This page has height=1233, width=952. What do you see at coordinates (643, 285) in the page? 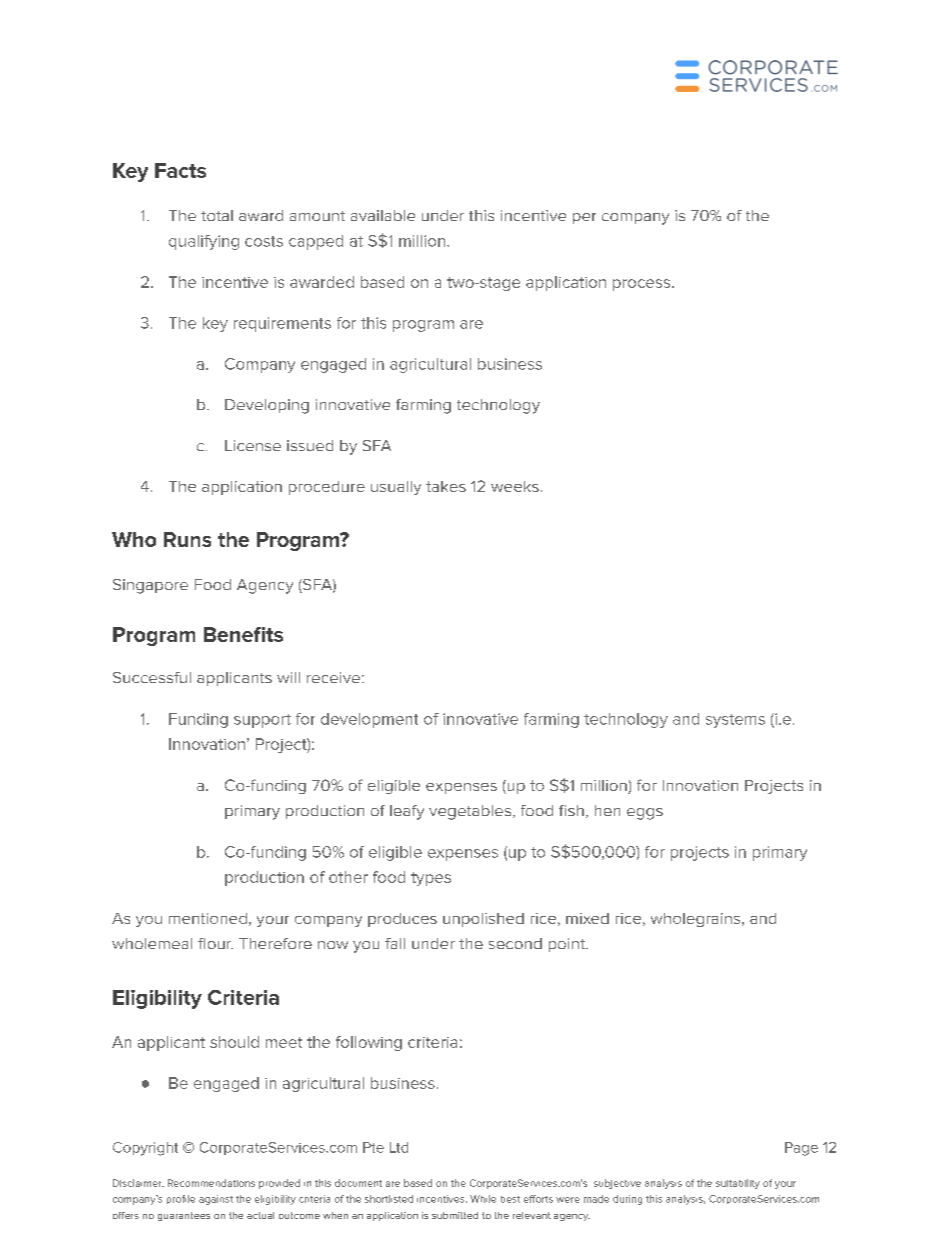
I see `process` at bounding box center [643, 285].
